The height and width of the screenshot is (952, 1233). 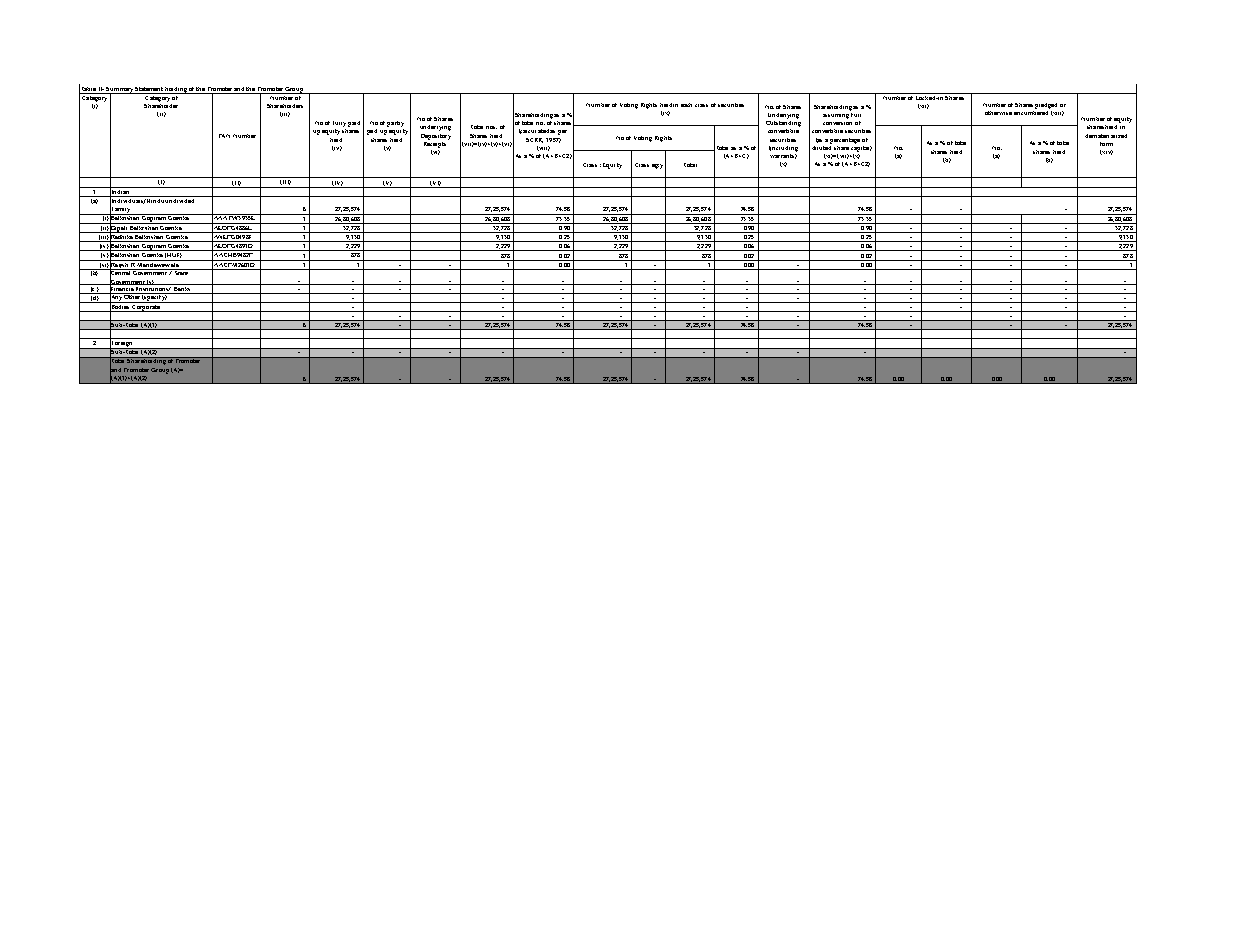 I want to click on Central, so click(x=121, y=273).
